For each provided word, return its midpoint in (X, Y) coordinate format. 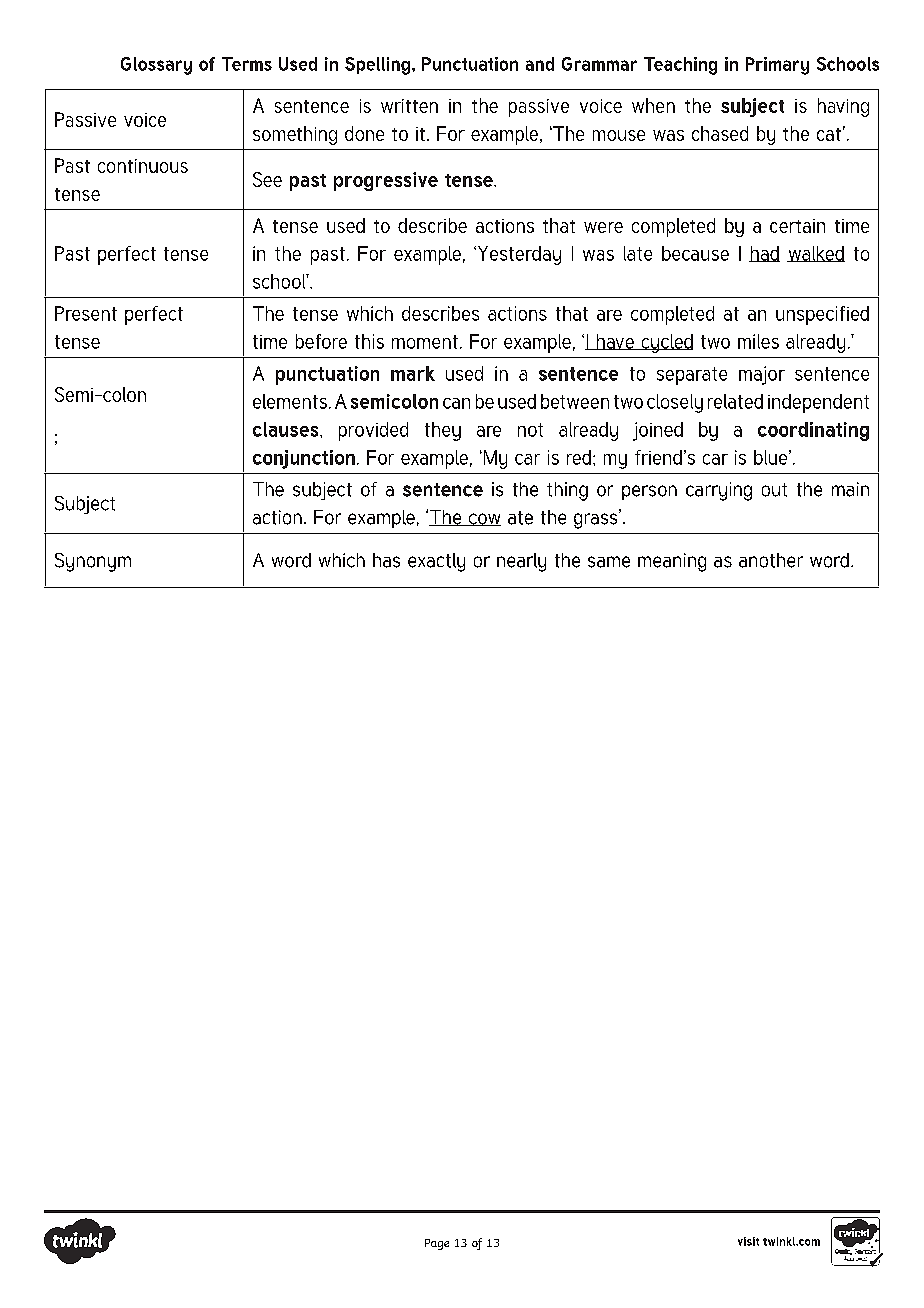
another (771, 560)
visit (748, 1241)
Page (437, 1244)
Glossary (156, 66)
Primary (777, 66)
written (409, 106)
